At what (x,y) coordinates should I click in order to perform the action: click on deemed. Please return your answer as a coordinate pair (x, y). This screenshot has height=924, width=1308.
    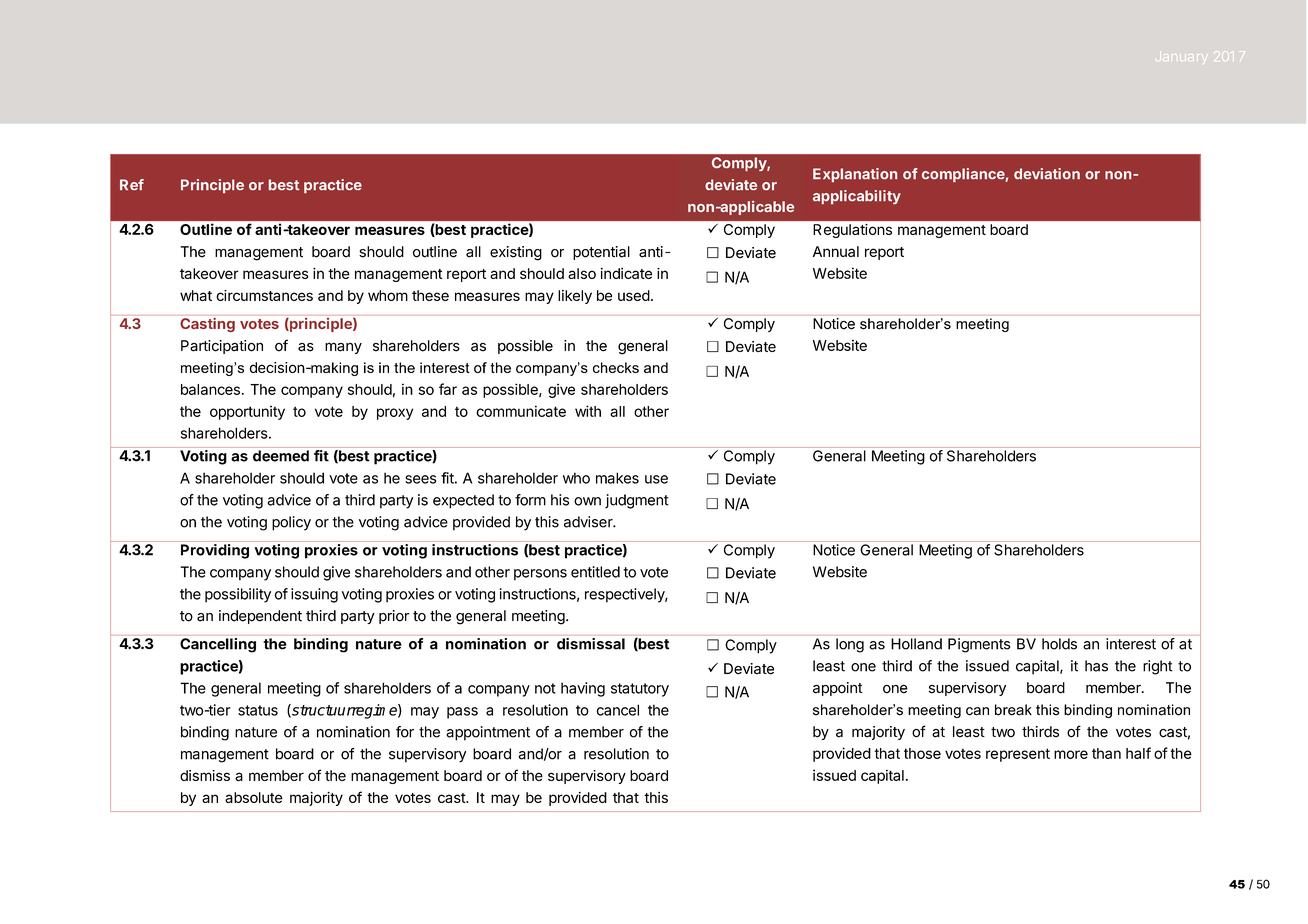
    Looking at the image, I should click on (281, 456).
